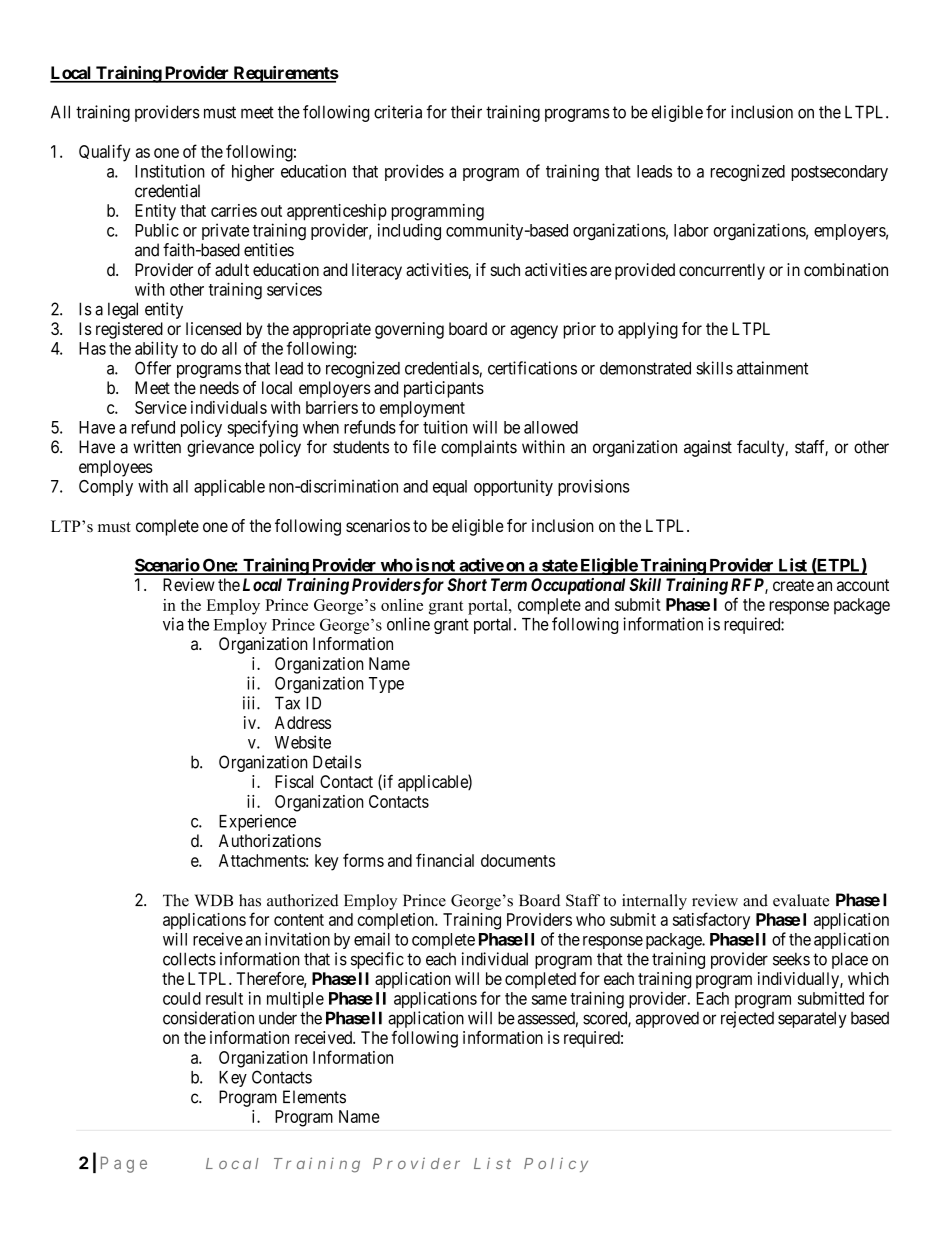 The image size is (952, 1233). What do you see at coordinates (532, 368) in the page?
I see `certifications` at bounding box center [532, 368].
